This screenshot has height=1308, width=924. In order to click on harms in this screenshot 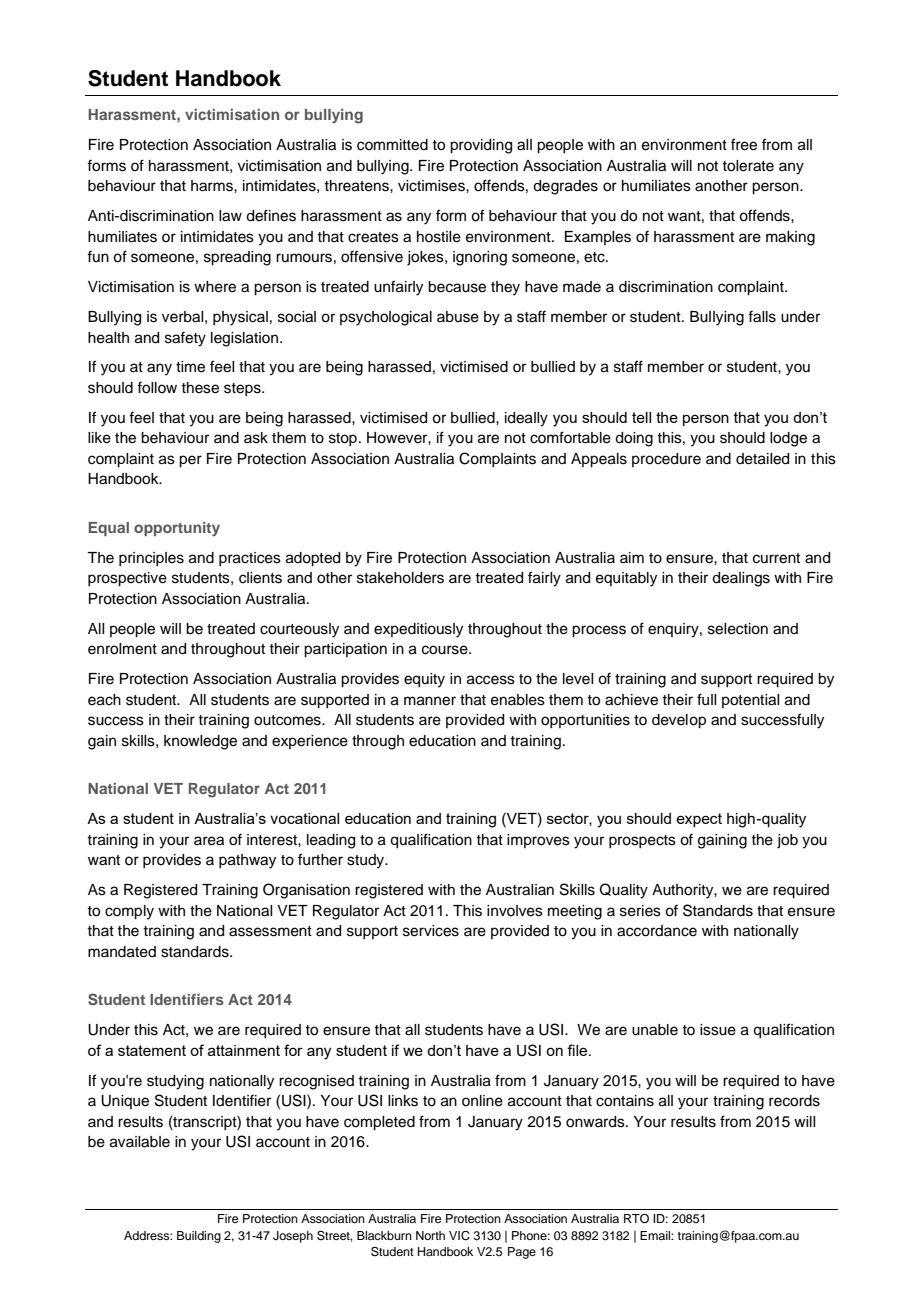, I will do `click(213, 186)`.
